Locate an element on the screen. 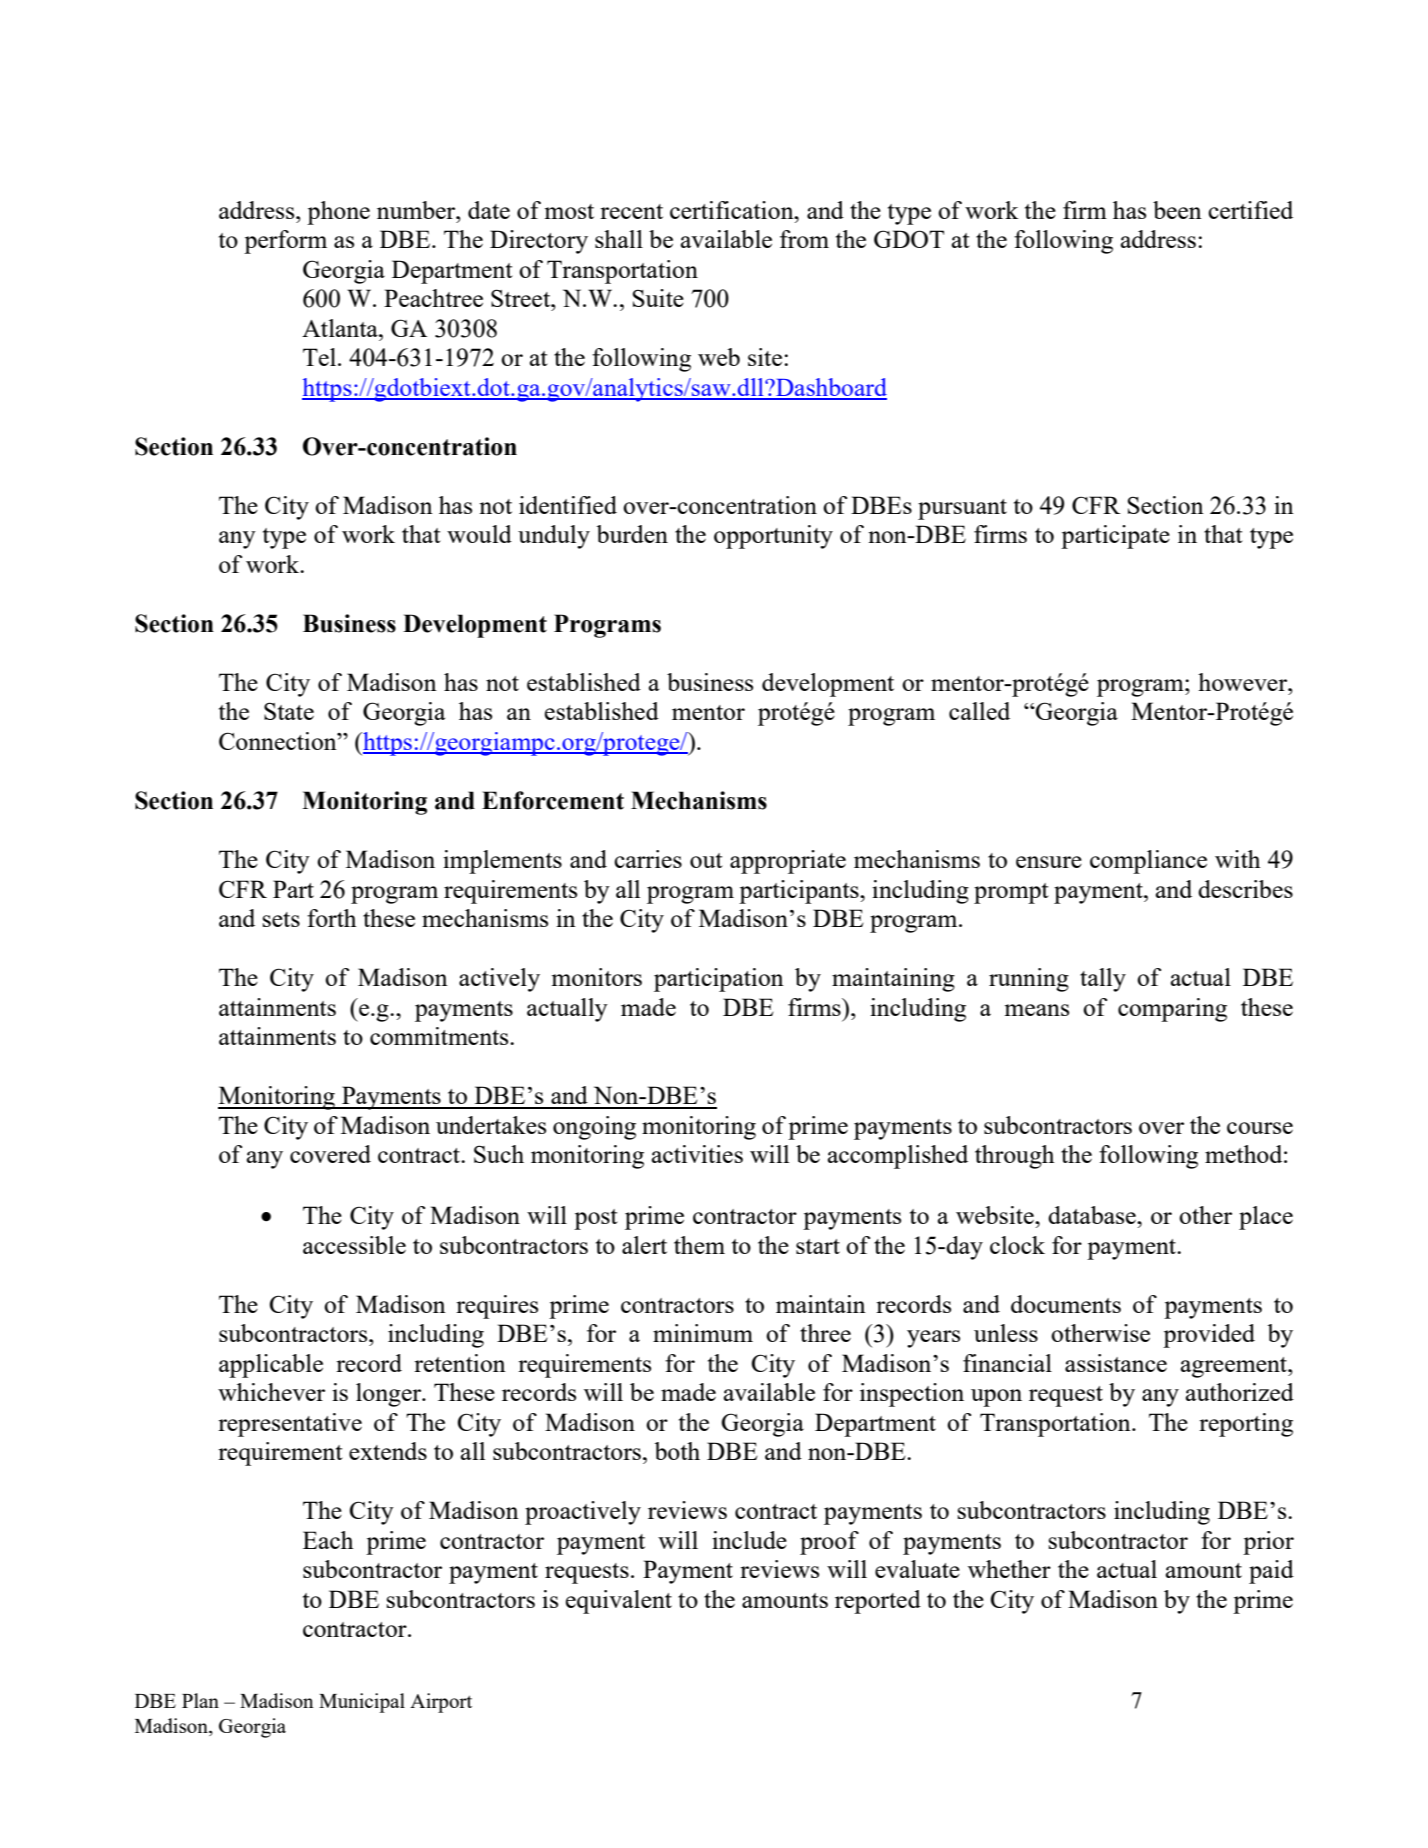  certification is located at coordinates (733, 210).
